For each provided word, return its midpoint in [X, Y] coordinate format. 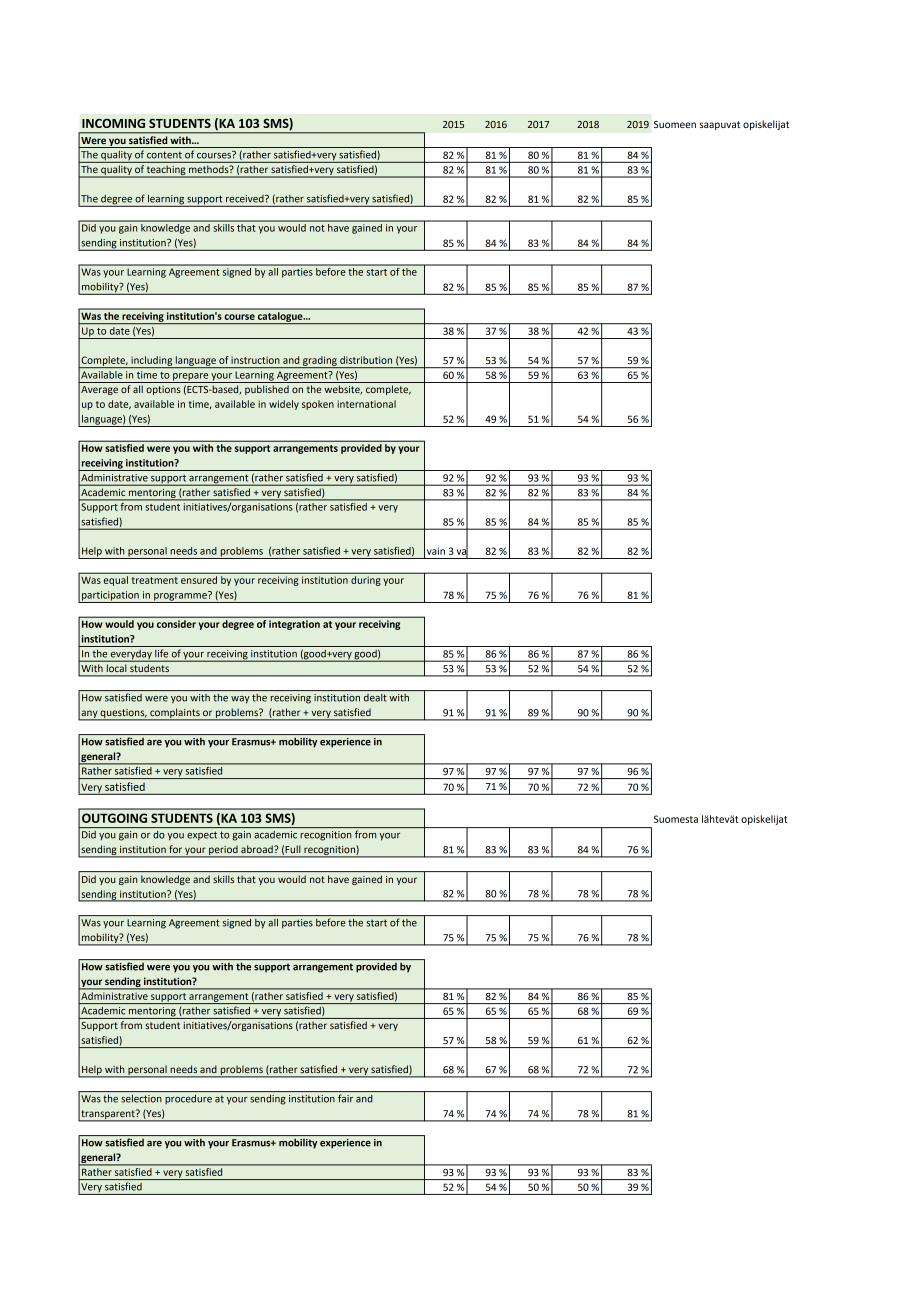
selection [141, 1099]
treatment [155, 580]
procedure [188, 1099]
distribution [366, 360]
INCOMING [113, 123]
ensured [199, 580]
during [366, 581]
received [246, 199]
